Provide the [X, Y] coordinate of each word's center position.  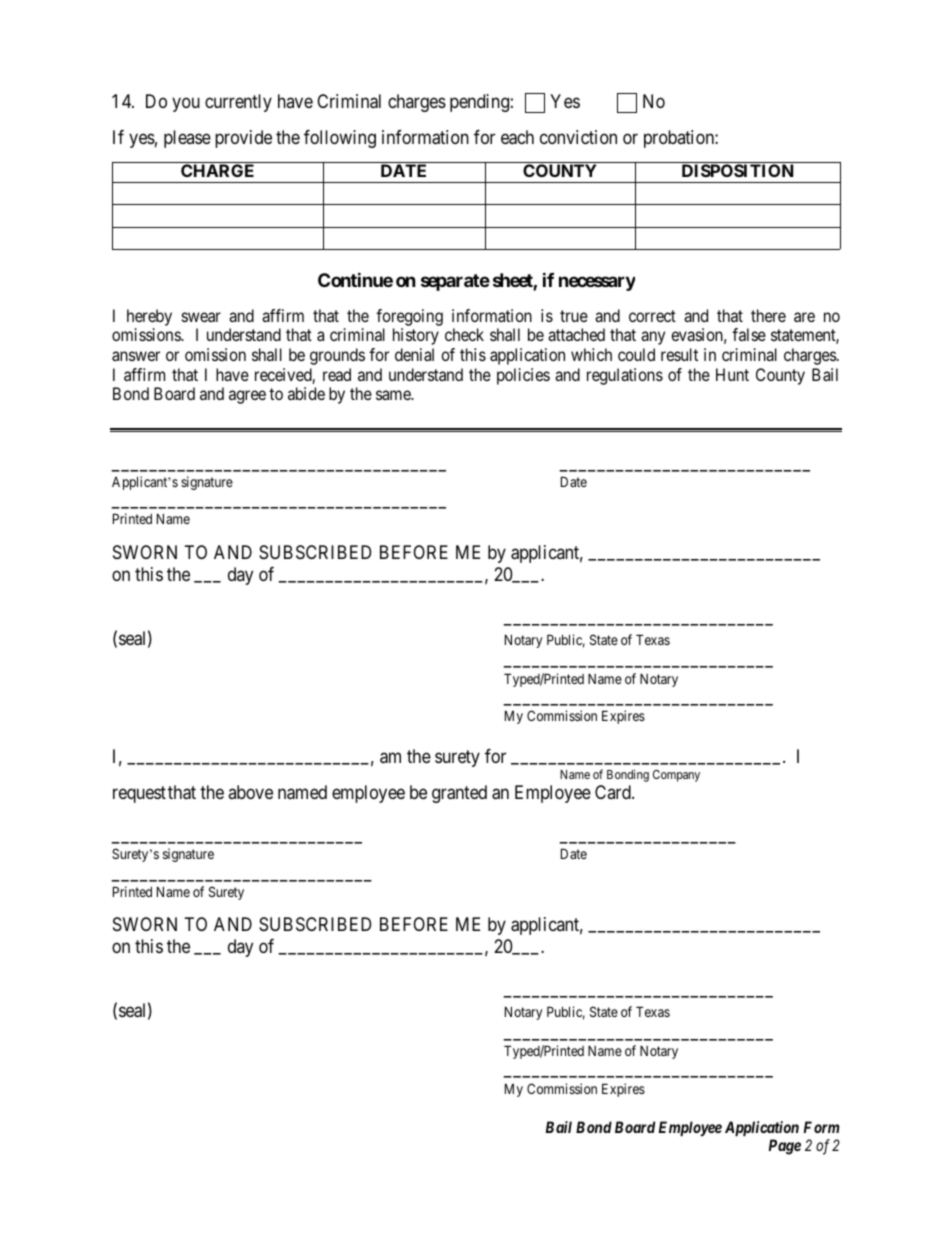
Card [614, 792]
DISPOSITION [737, 170]
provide [243, 139]
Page [785, 1147]
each [517, 137]
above [250, 792]
